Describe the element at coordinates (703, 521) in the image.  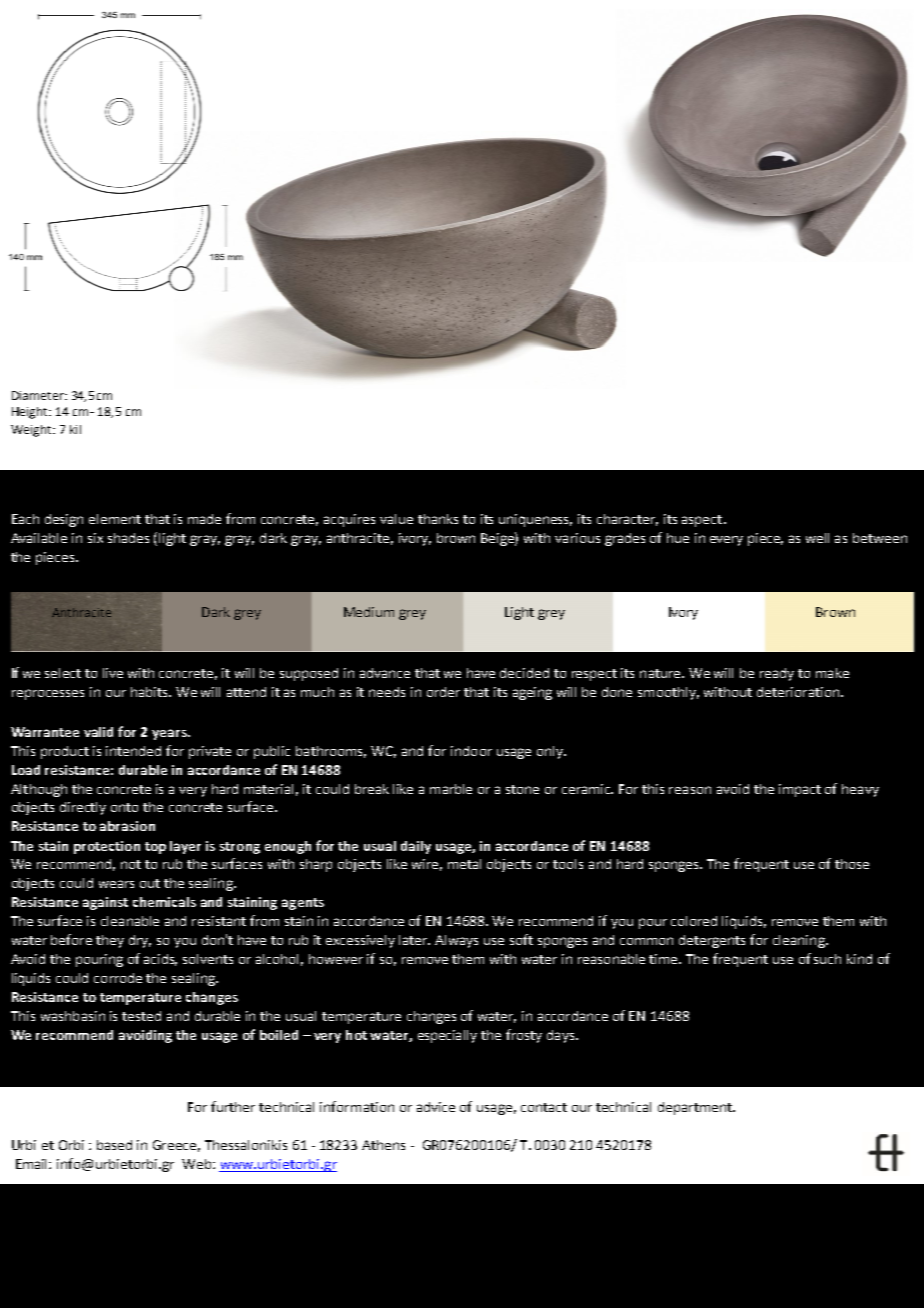
I see `aspect` at that location.
